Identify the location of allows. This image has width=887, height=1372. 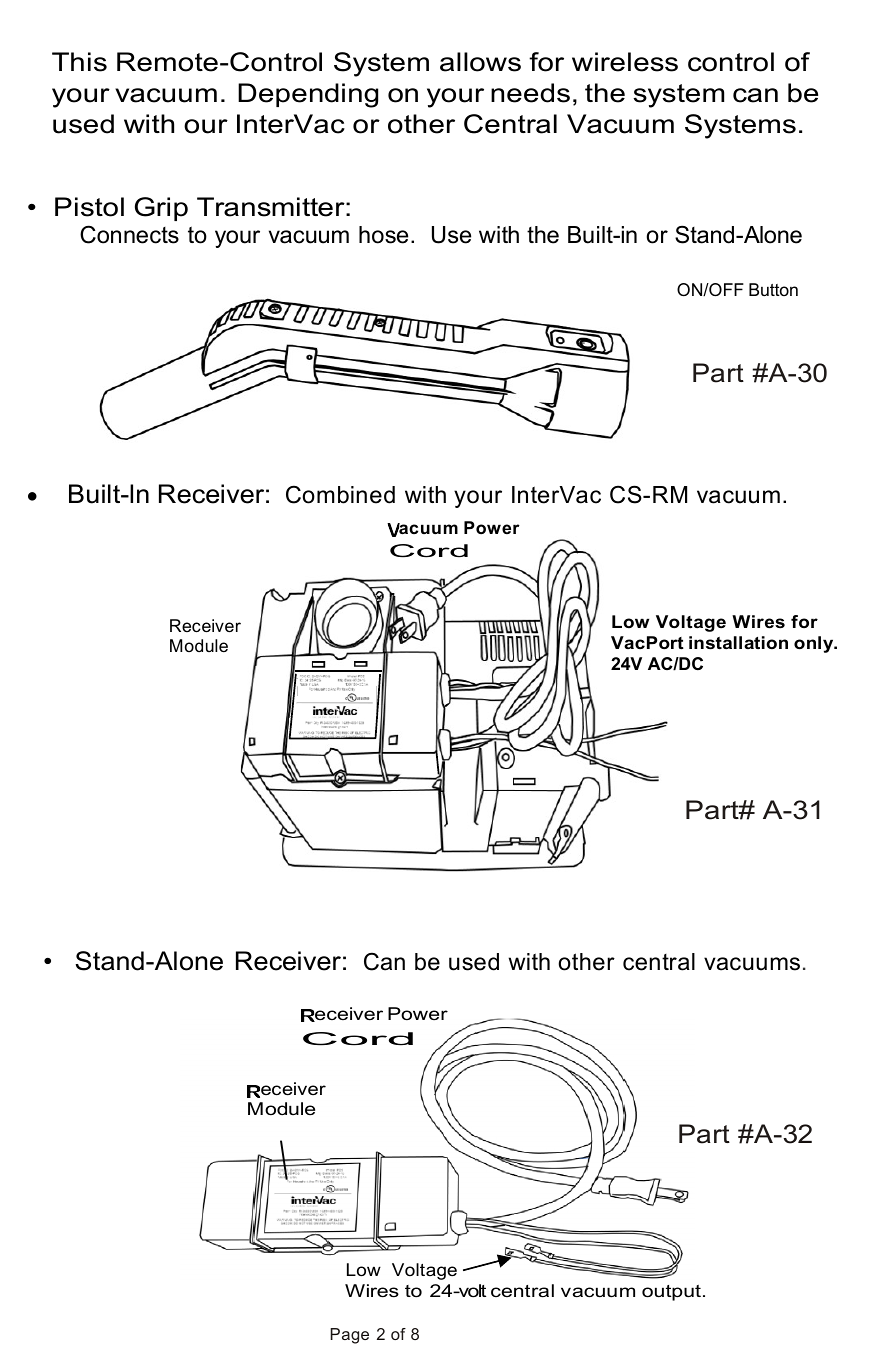
(480, 62).
